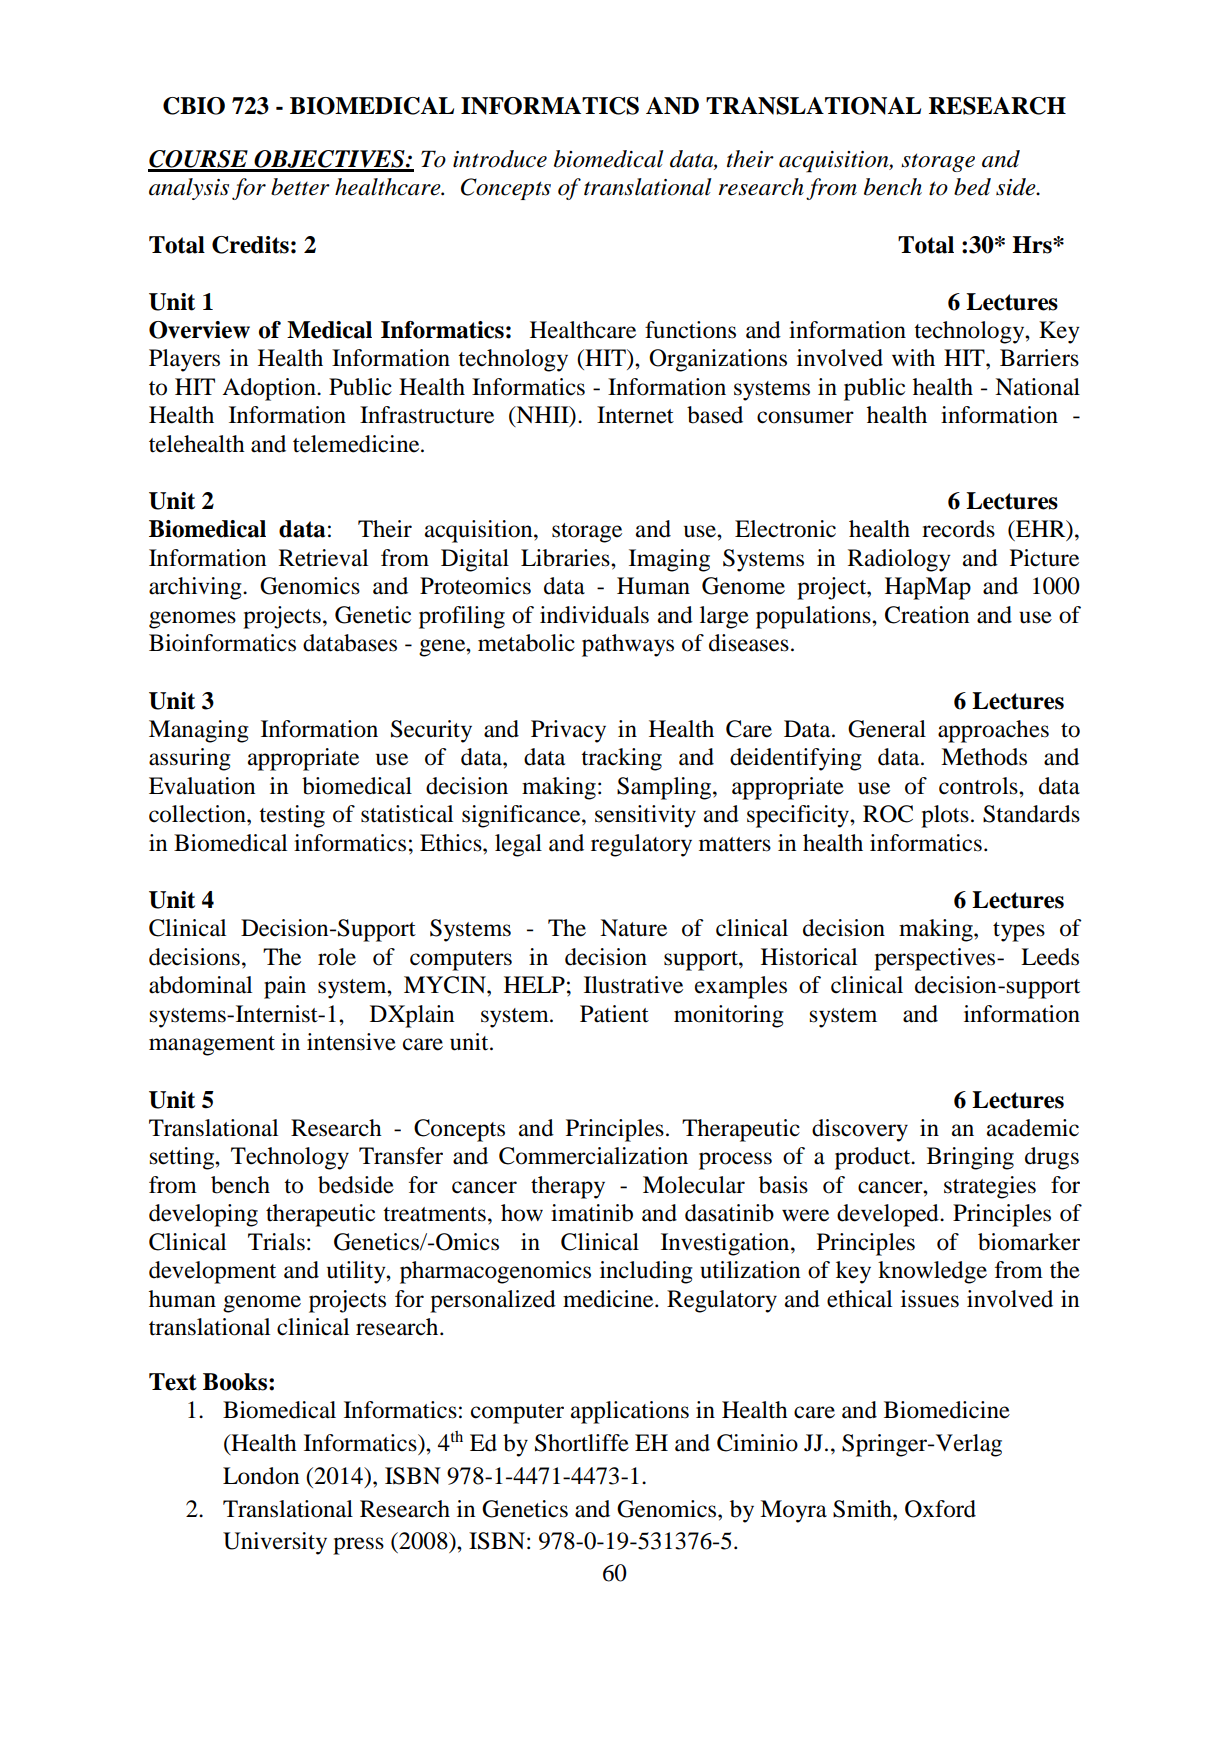 The width and height of the screenshot is (1229, 1738). I want to click on Hrs, so click(1033, 245).
